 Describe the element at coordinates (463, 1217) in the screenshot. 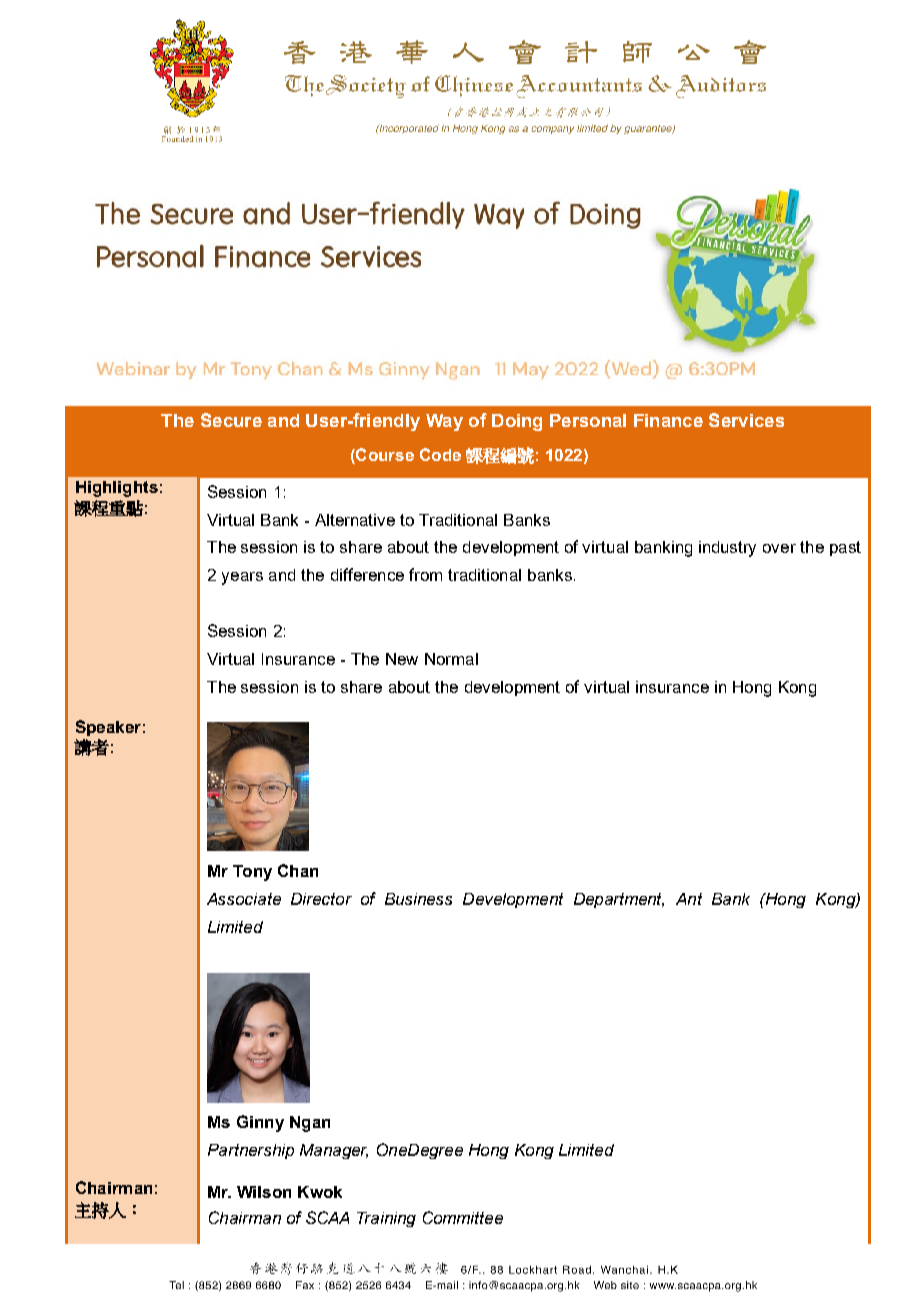

I see `Committee` at that location.
